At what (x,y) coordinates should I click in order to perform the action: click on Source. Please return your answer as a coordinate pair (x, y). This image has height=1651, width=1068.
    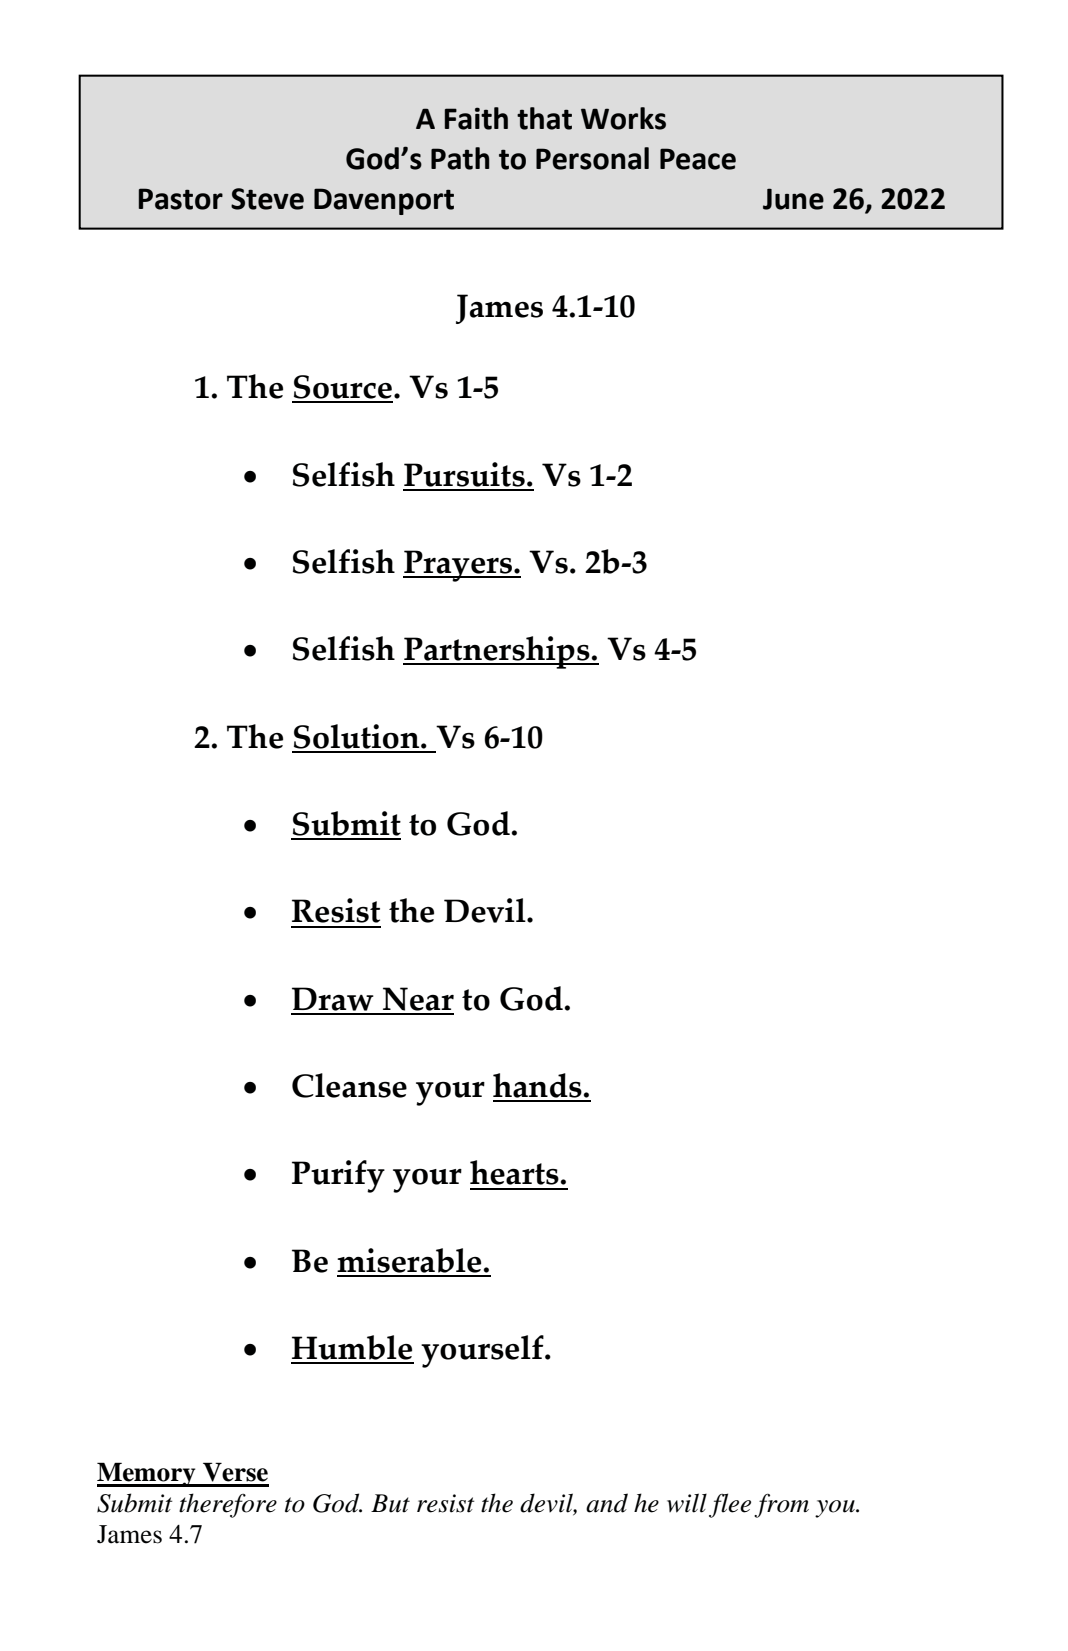
    Looking at the image, I should click on (342, 388).
